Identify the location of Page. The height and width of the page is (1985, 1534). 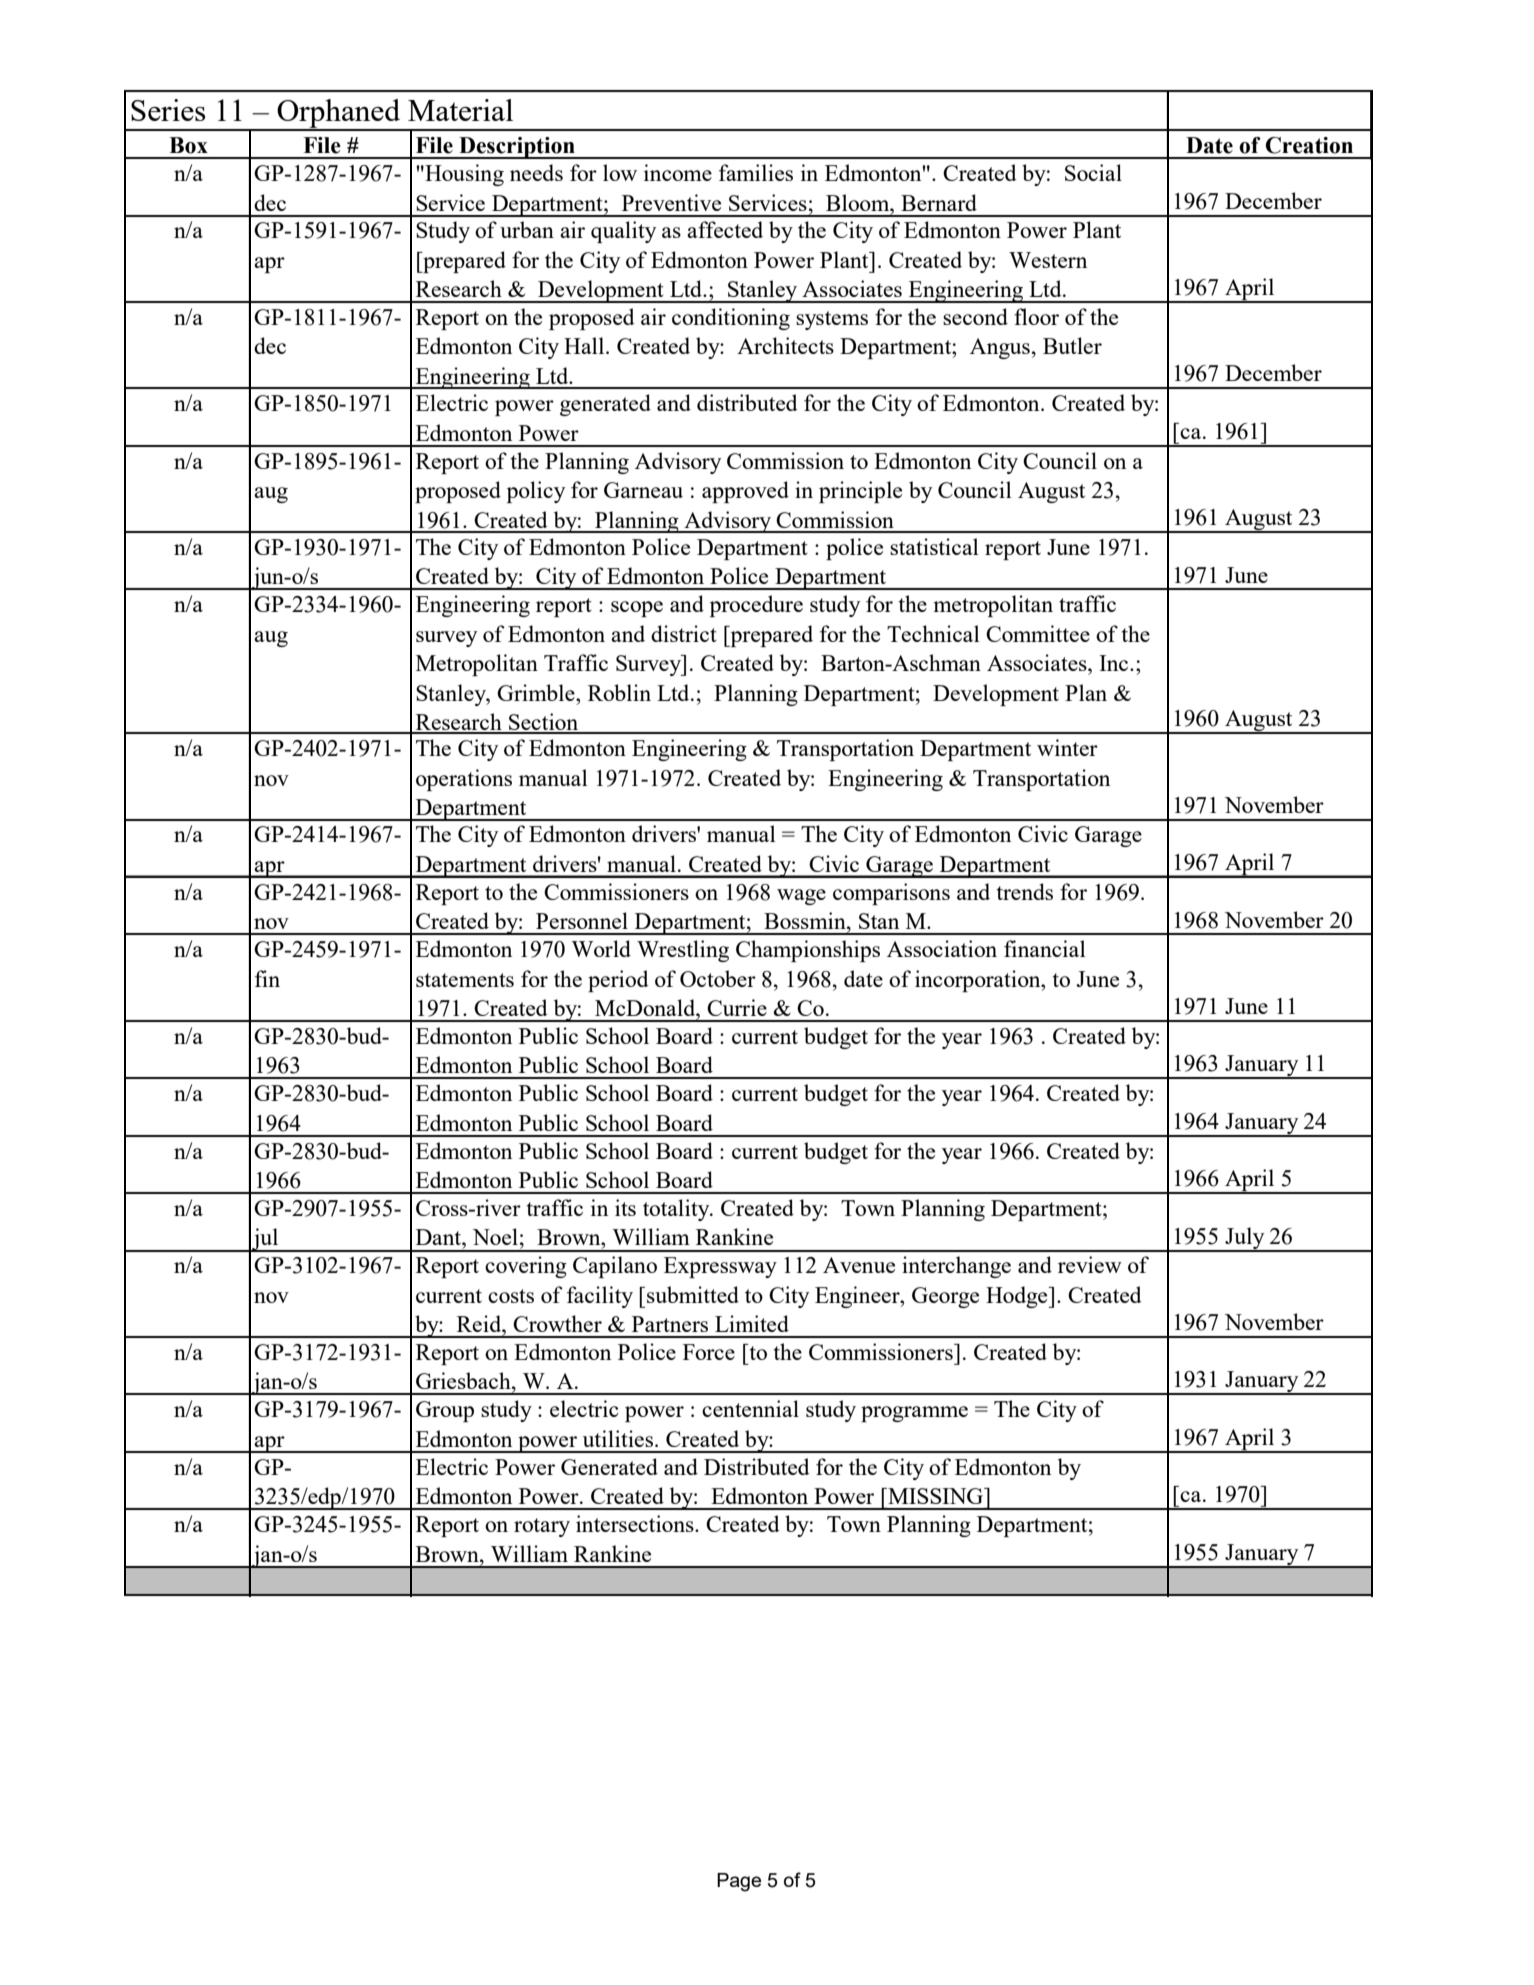
(739, 1882).
